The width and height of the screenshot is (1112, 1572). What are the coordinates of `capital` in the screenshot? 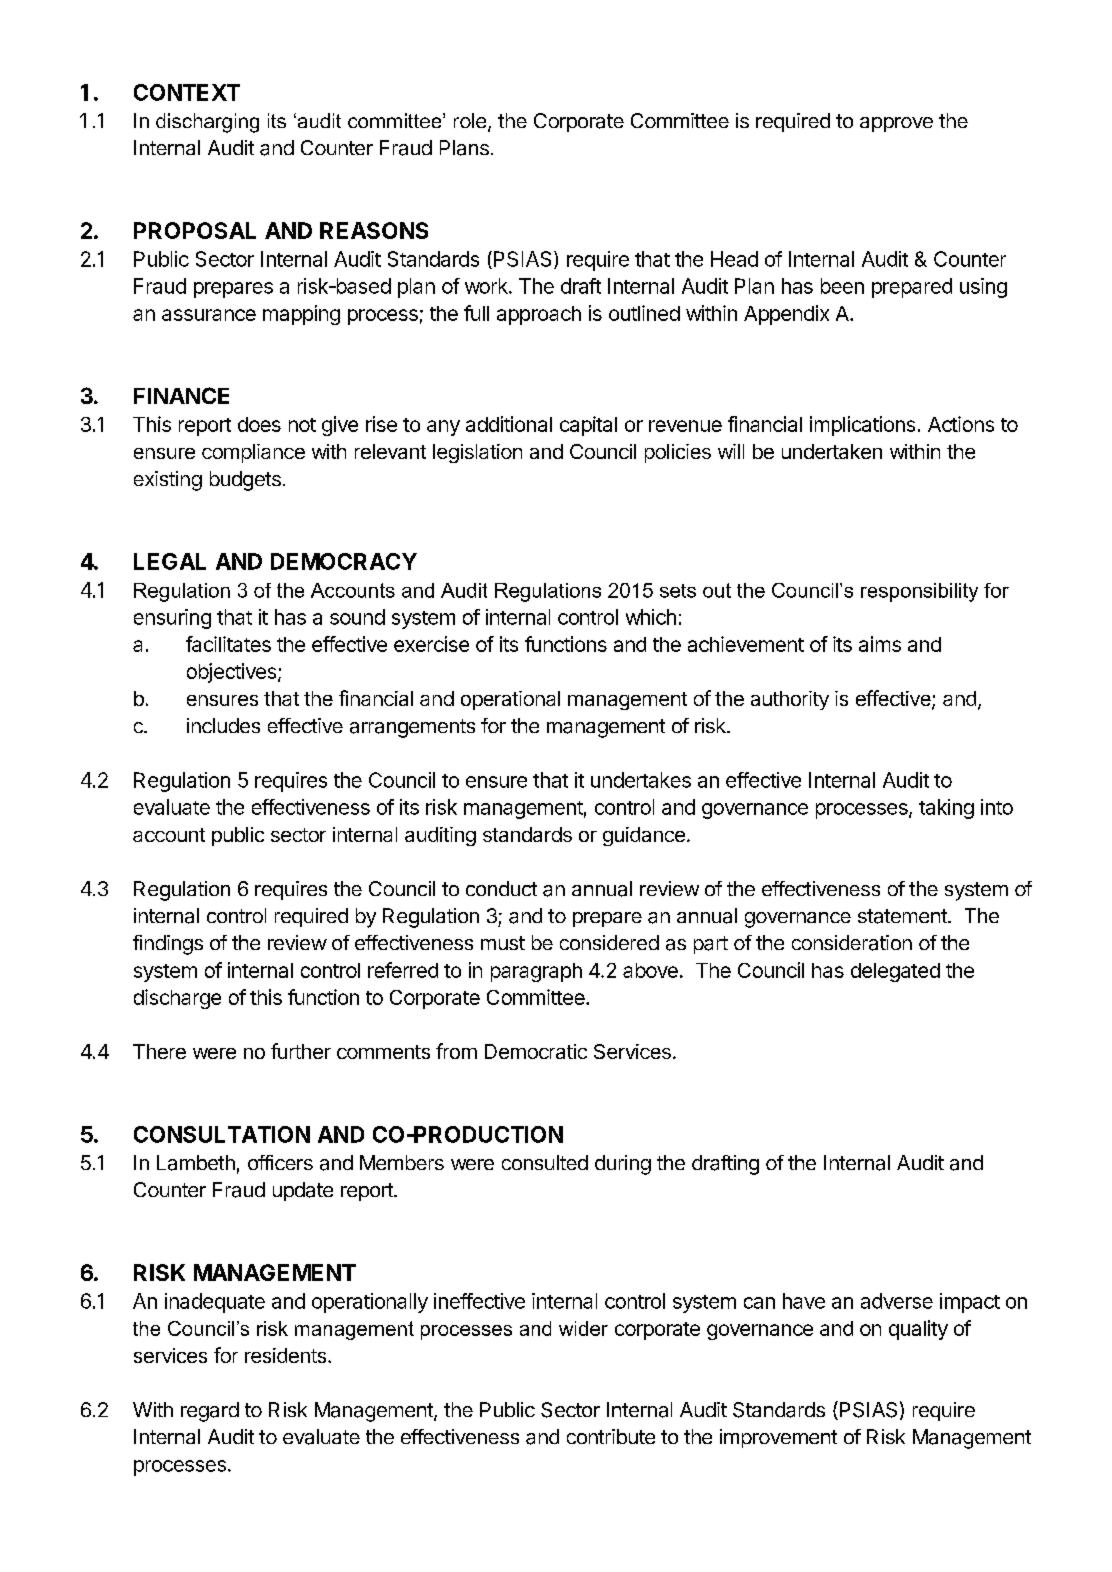 It's located at (588, 426).
